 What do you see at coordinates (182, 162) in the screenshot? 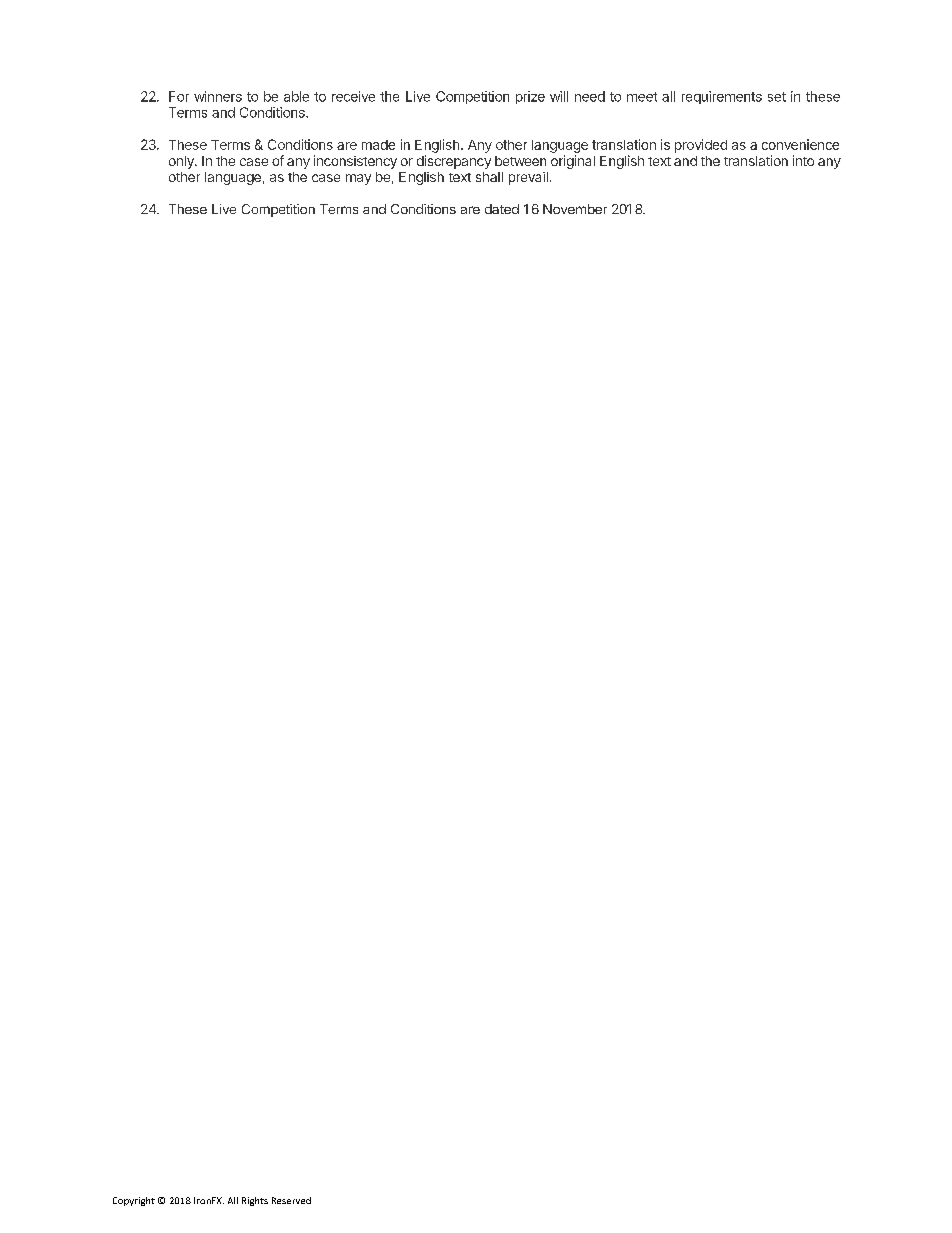
I see `only` at bounding box center [182, 162].
